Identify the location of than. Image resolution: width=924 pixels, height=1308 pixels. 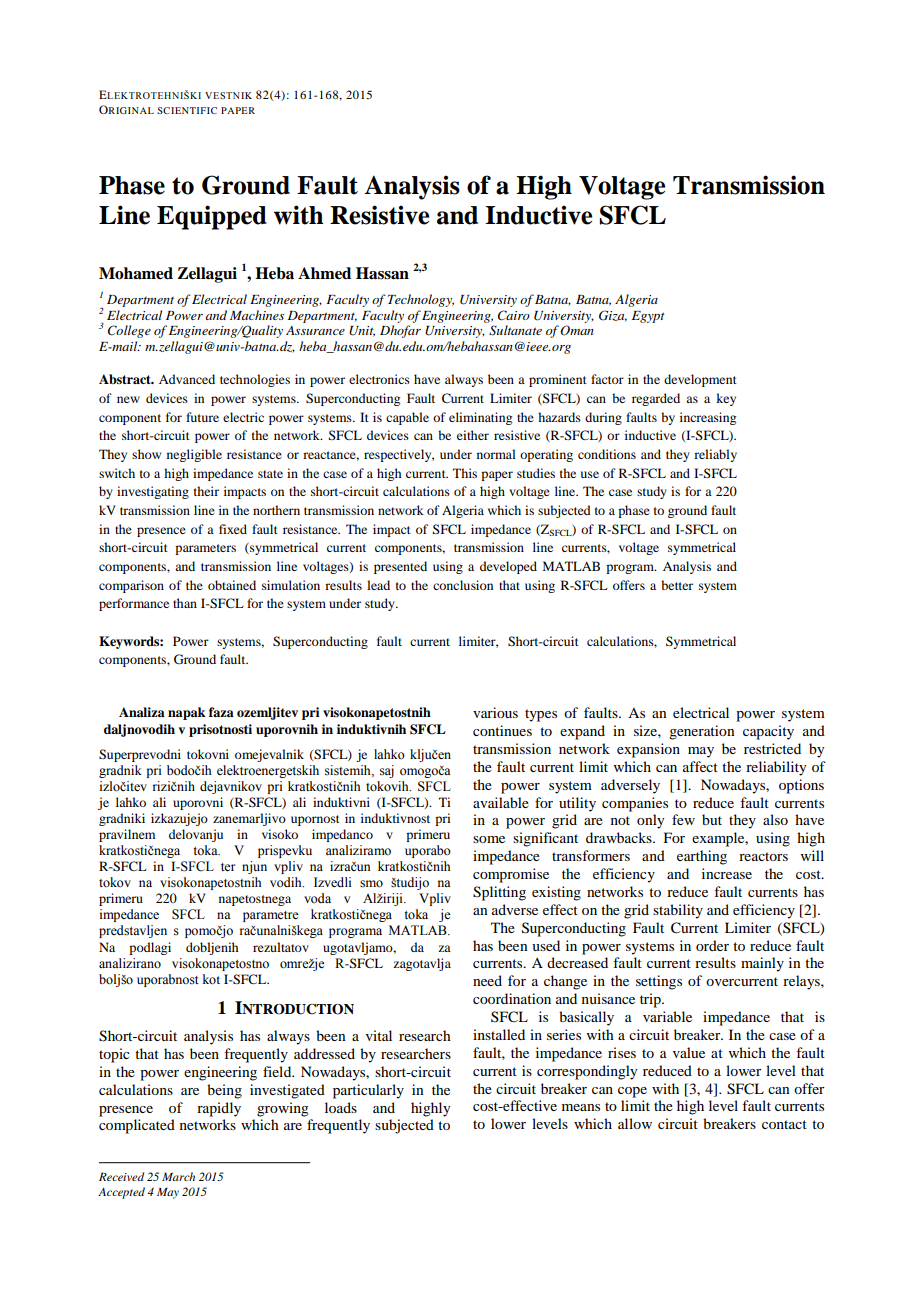
(185, 603).
